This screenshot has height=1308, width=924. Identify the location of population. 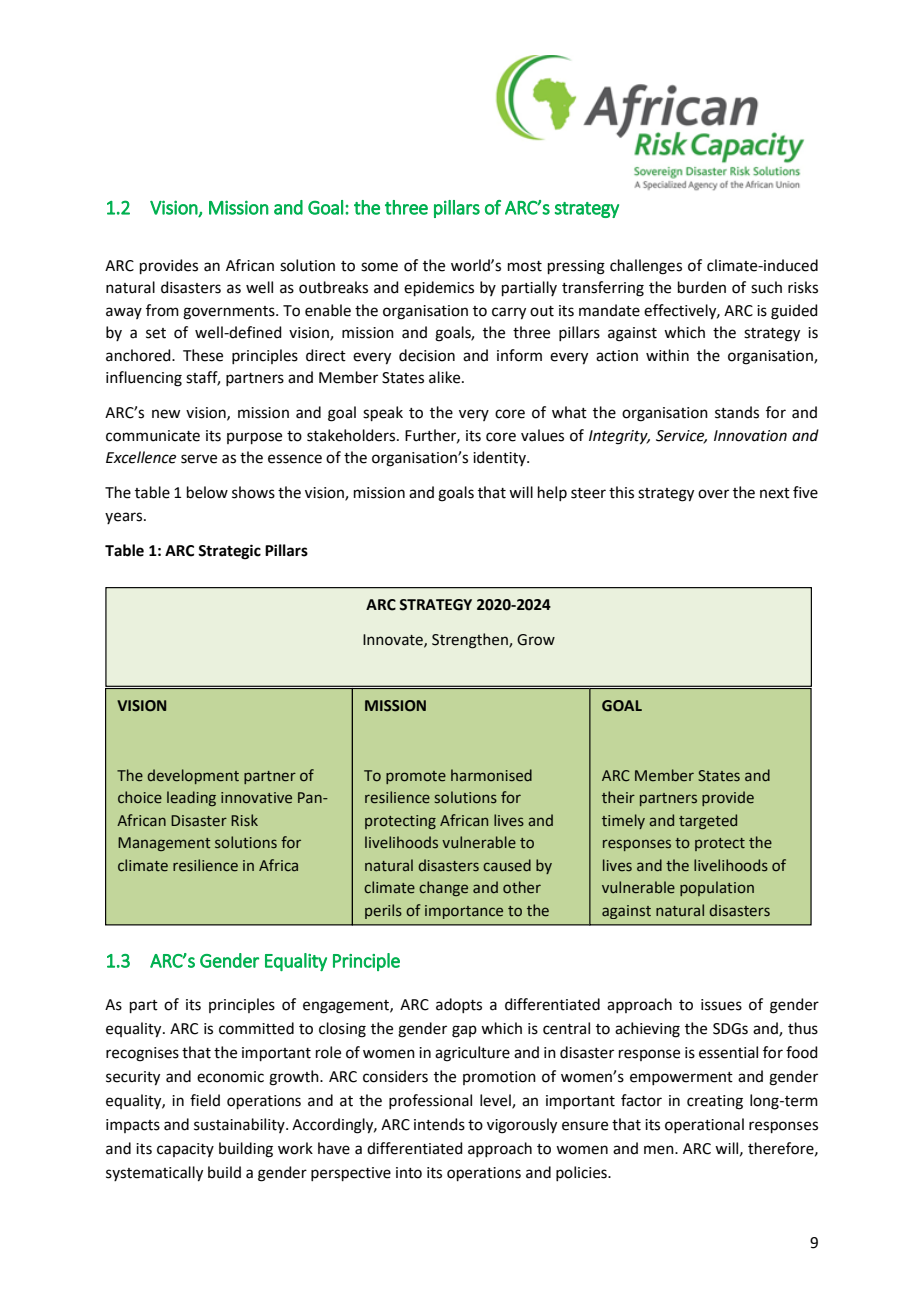
(717, 888).
